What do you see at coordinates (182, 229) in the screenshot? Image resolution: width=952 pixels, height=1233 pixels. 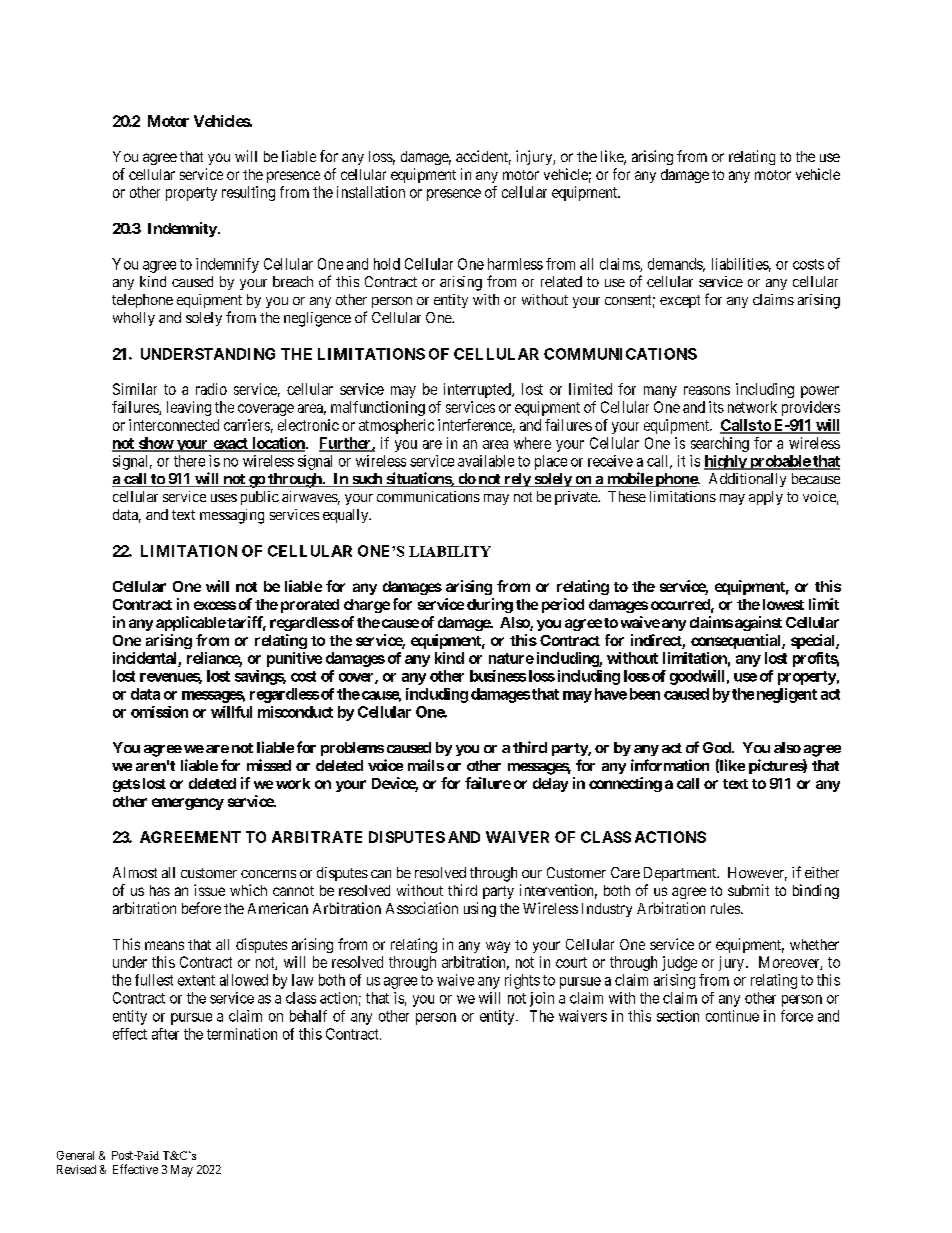 I see `Indemnity` at bounding box center [182, 229].
